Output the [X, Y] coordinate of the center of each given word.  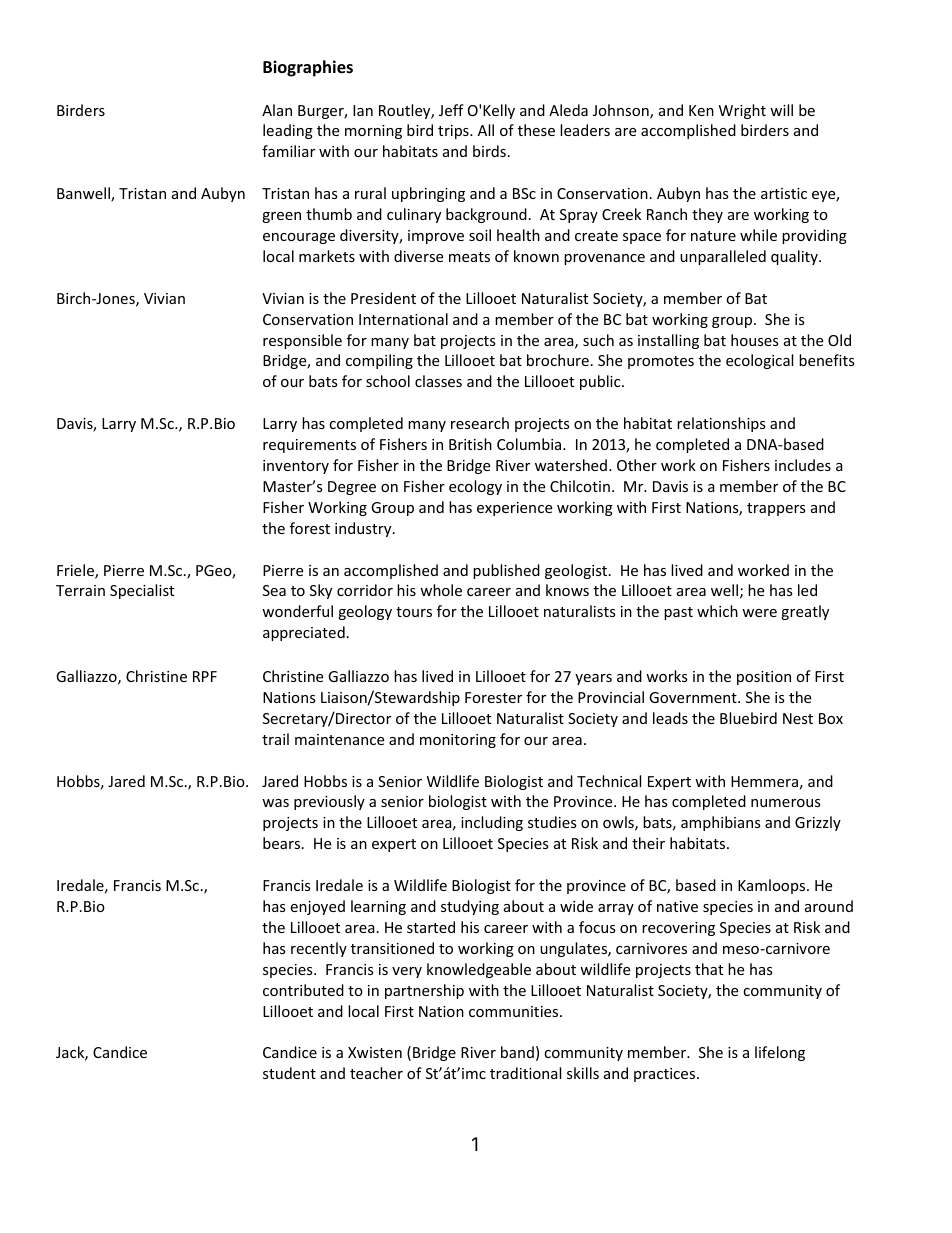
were [759, 613]
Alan [277, 110]
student [289, 1073]
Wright [742, 111]
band [517, 1052]
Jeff [451, 110]
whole [441, 590]
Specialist [142, 591]
